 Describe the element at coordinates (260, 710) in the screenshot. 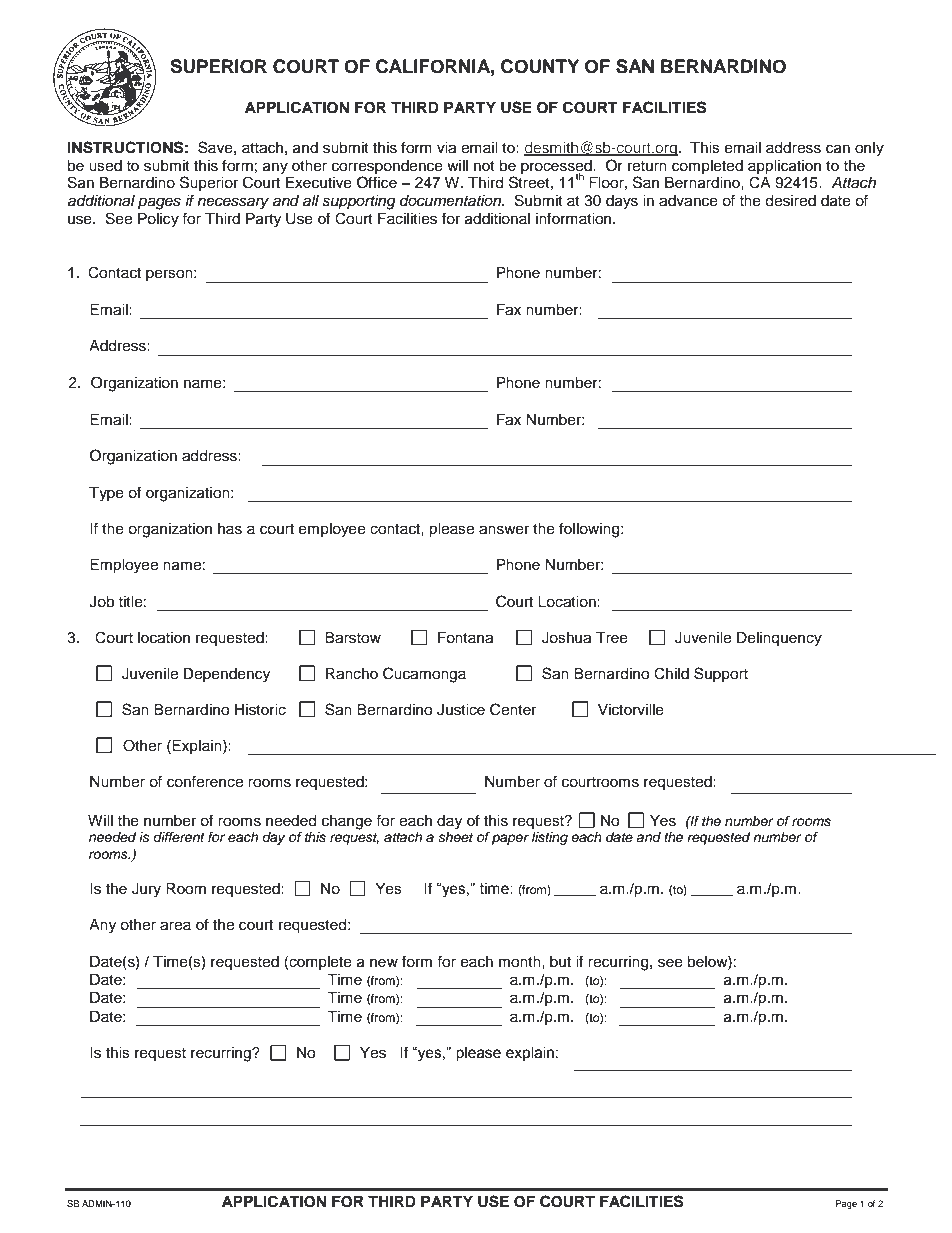

I see `Historic` at that location.
